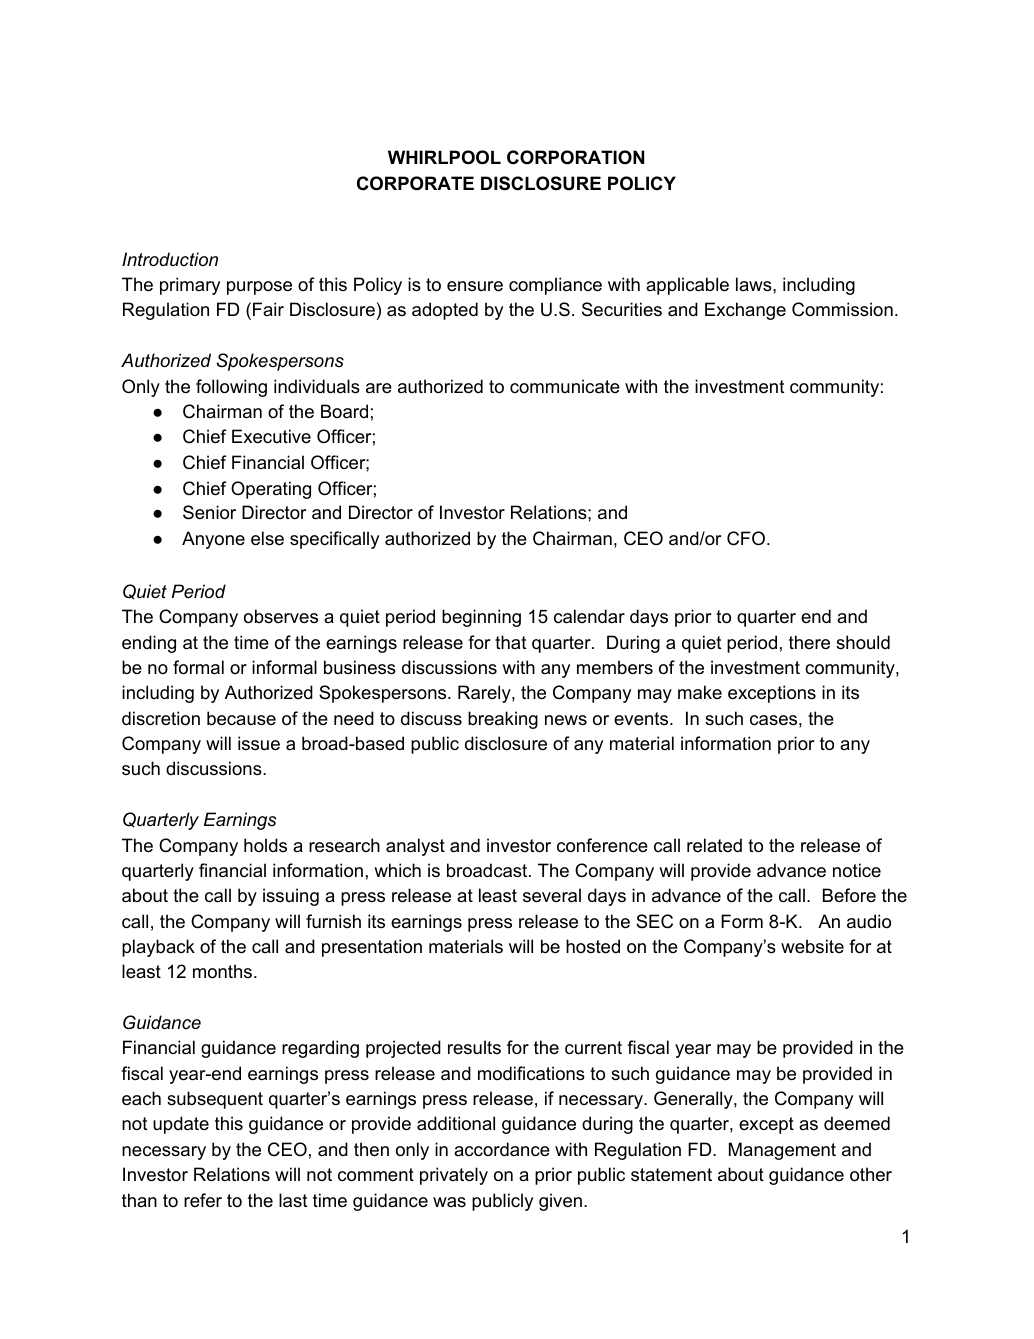 The width and height of the document is (1034, 1339). Describe the element at coordinates (170, 259) in the document. I see `Introduction` at that location.
